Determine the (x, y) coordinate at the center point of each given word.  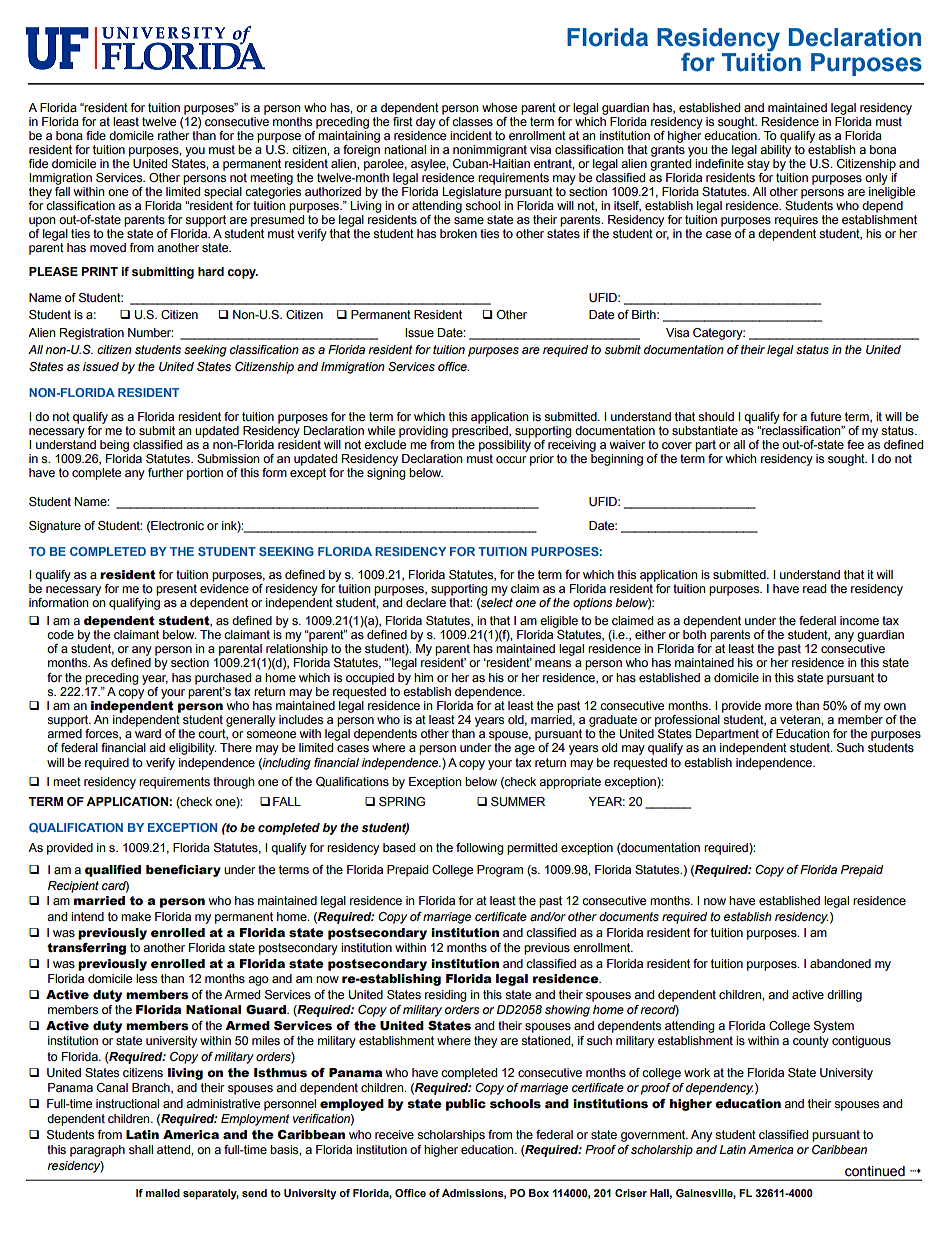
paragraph (97, 1151)
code (60, 634)
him (423, 677)
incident (471, 135)
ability (775, 151)
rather (173, 135)
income (859, 620)
